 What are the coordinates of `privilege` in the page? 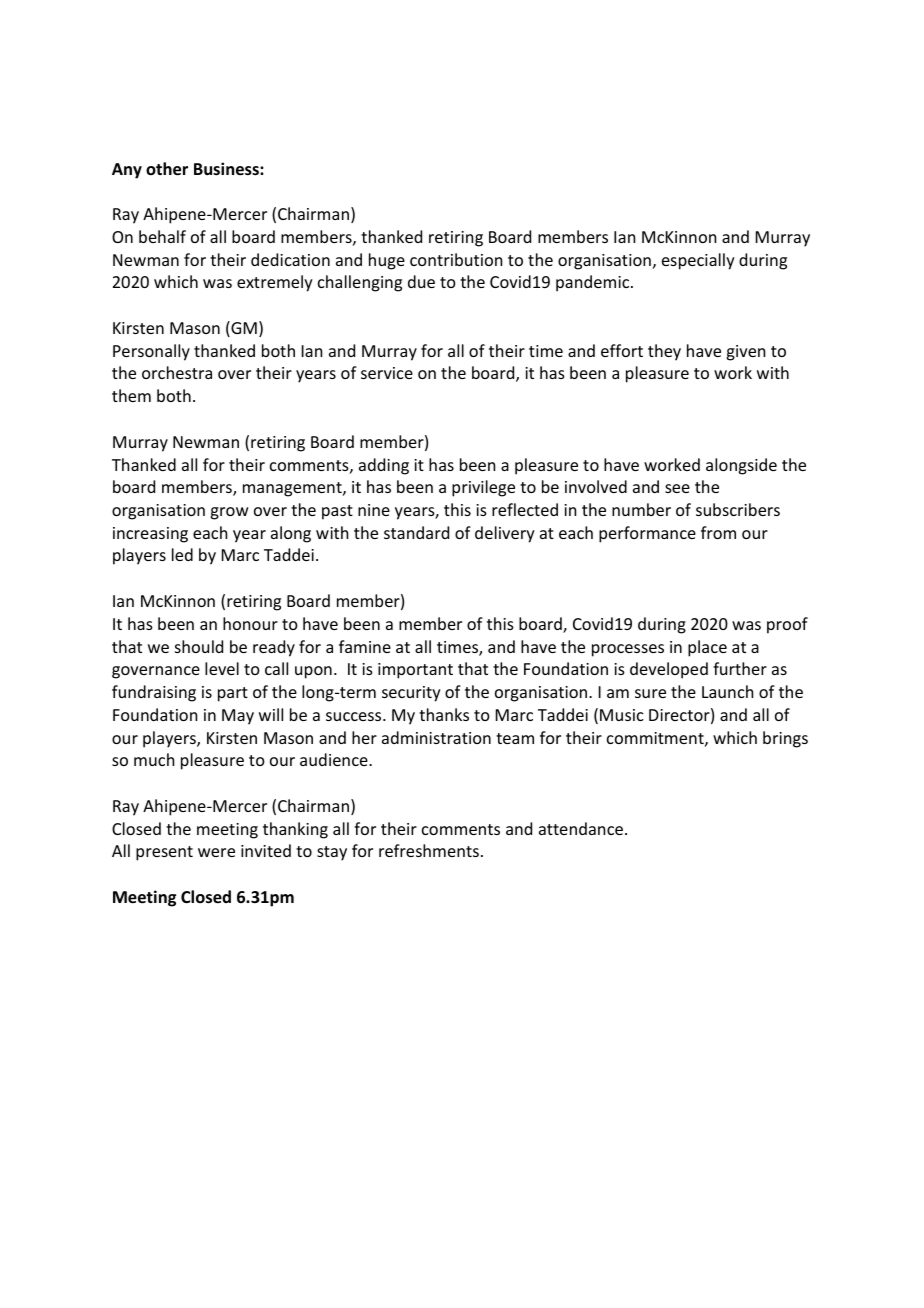 It's located at (483, 488).
